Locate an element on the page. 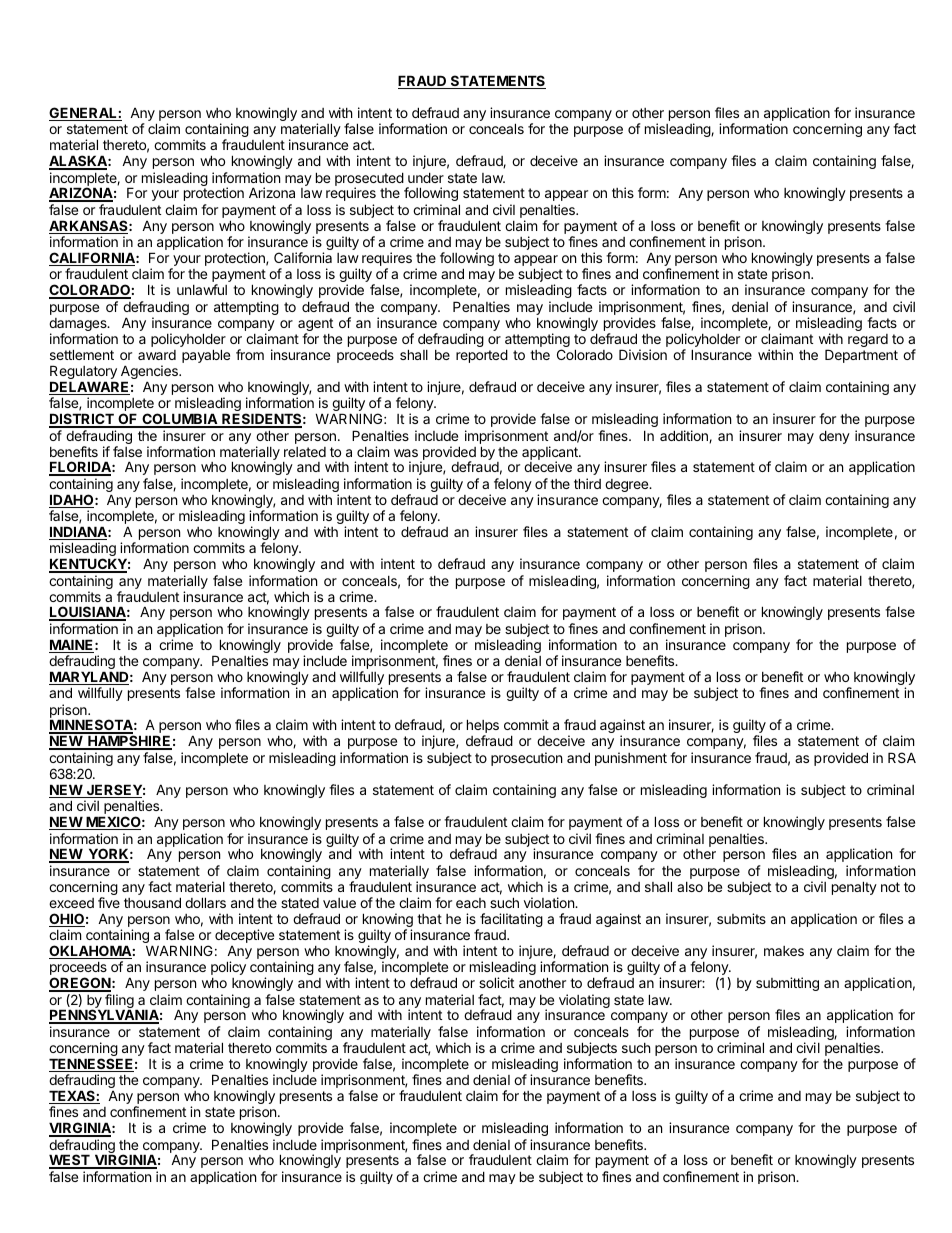 This document has height=1233, width=952. makes is located at coordinates (784, 951).
